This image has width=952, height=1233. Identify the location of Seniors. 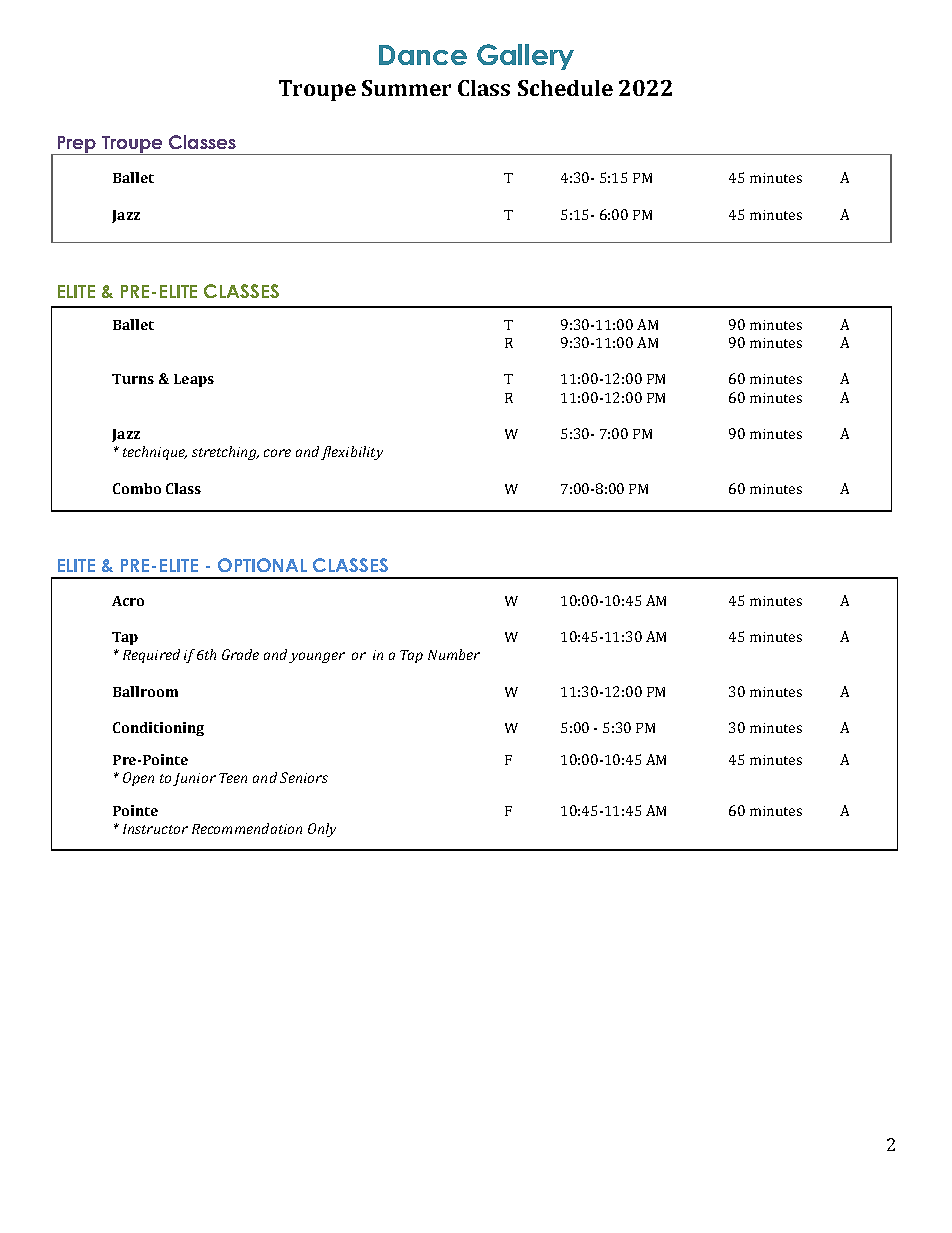
(304, 777).
